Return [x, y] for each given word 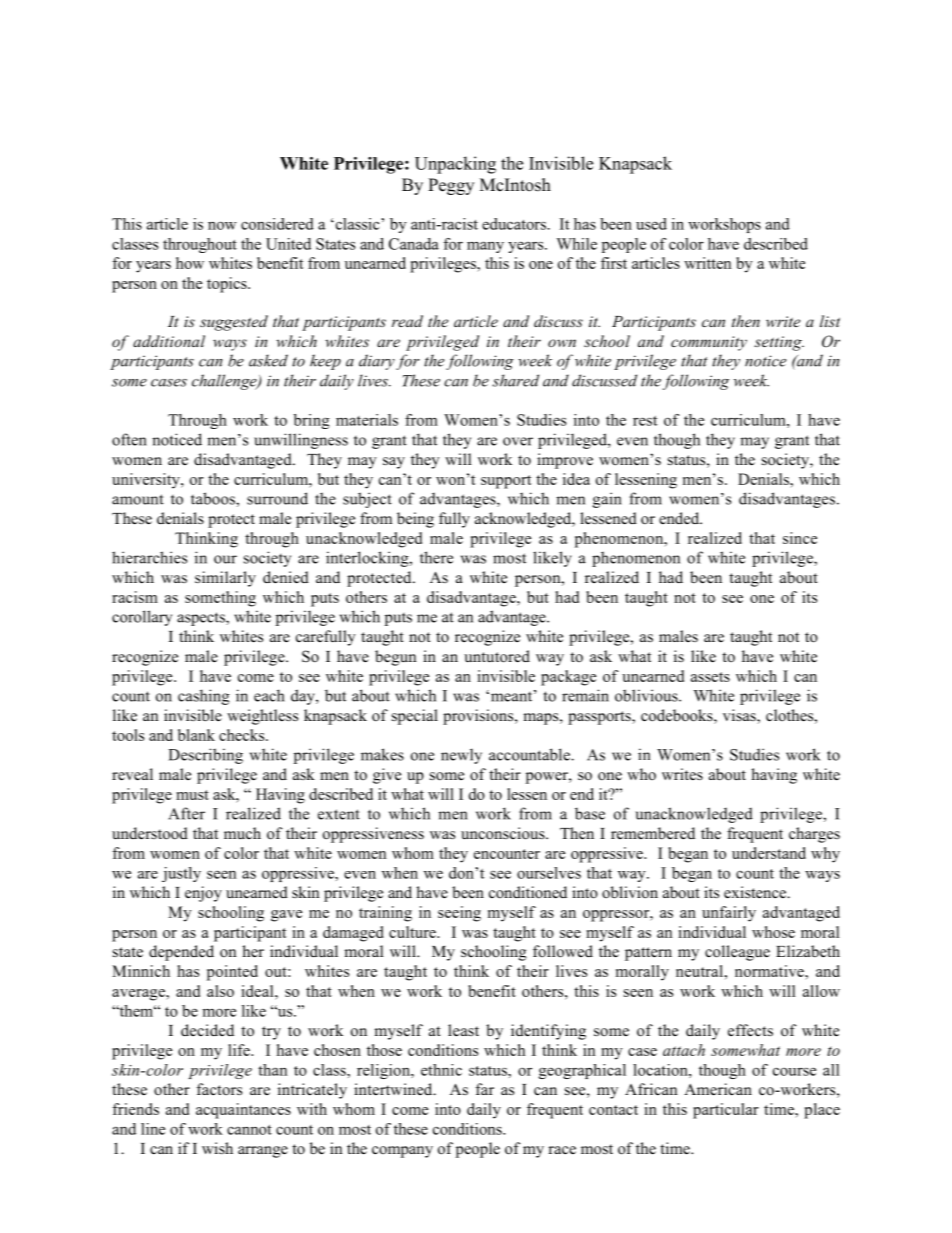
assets [710, 677]
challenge [225, 382]
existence [756, 892]
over [518, 441]
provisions [479, 717]
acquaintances [243, 1111]
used [651, 224]
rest [645, 421]
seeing [459, 914]
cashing [204, 697]
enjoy [203, 894]
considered [277, 224]
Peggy [451, 186]
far [485, 1089]
